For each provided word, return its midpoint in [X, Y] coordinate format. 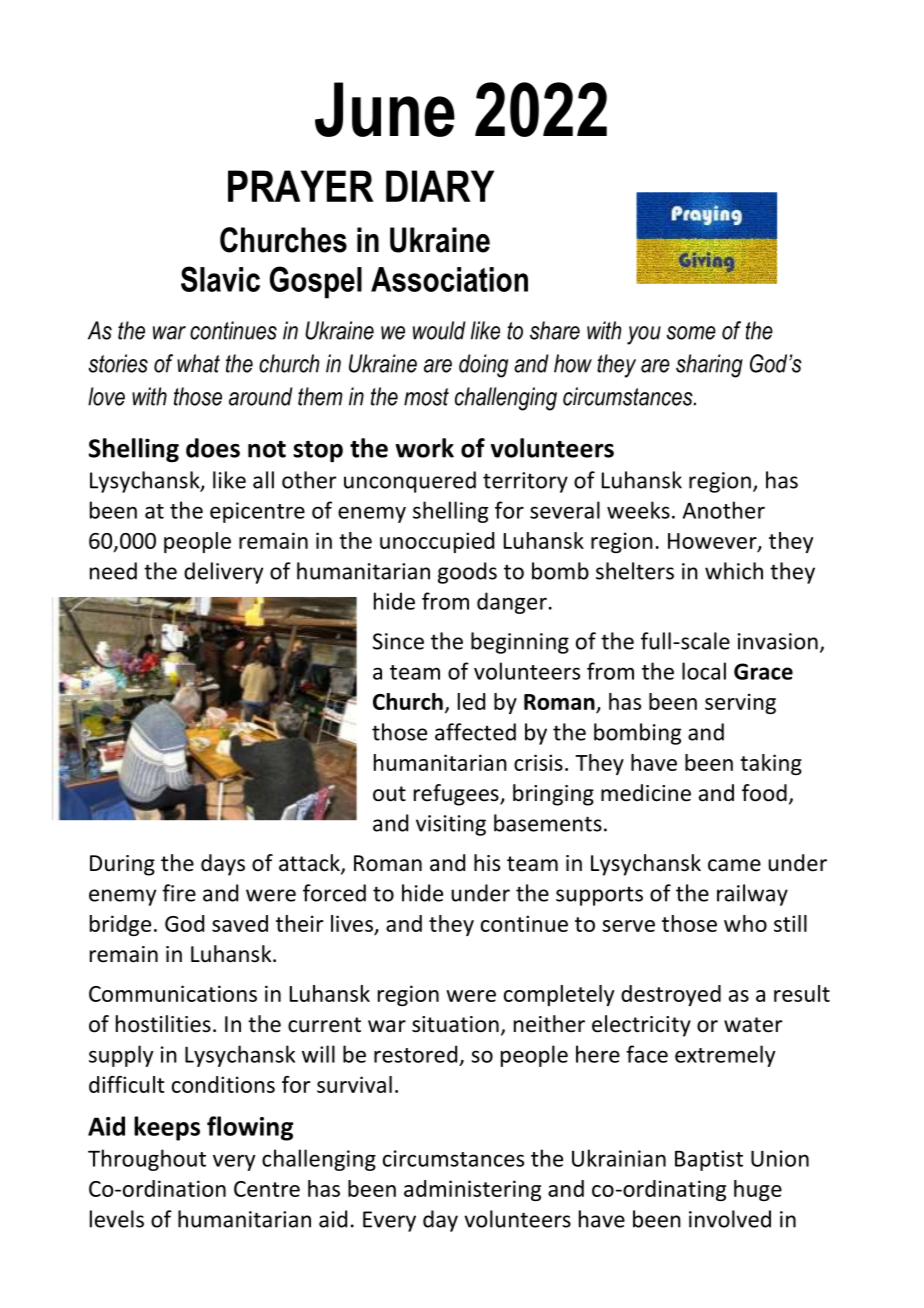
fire [179, 893]
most [426, 397]
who [745, 923]
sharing [709, 366]
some [691, 333]
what [198, 363]
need [113, 571]
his [487, 863]
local [704, 671]
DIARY [440, 186]
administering [472, 1190]
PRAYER [301, 186]
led [471, 701]
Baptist [709, 1160]
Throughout [147, 1160]
